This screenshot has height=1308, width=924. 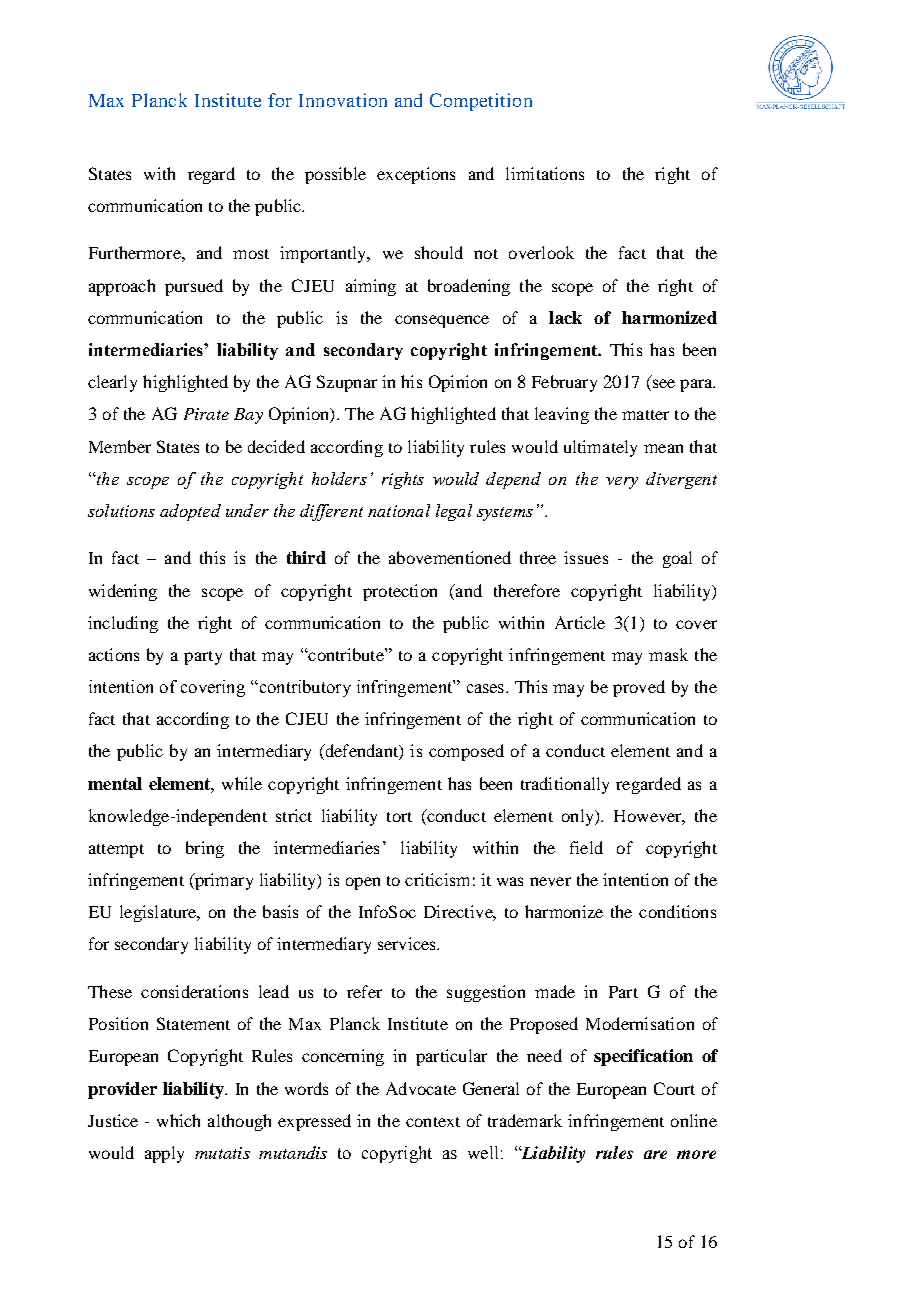 I want to click on limitations, so click(x=545, y=173).
